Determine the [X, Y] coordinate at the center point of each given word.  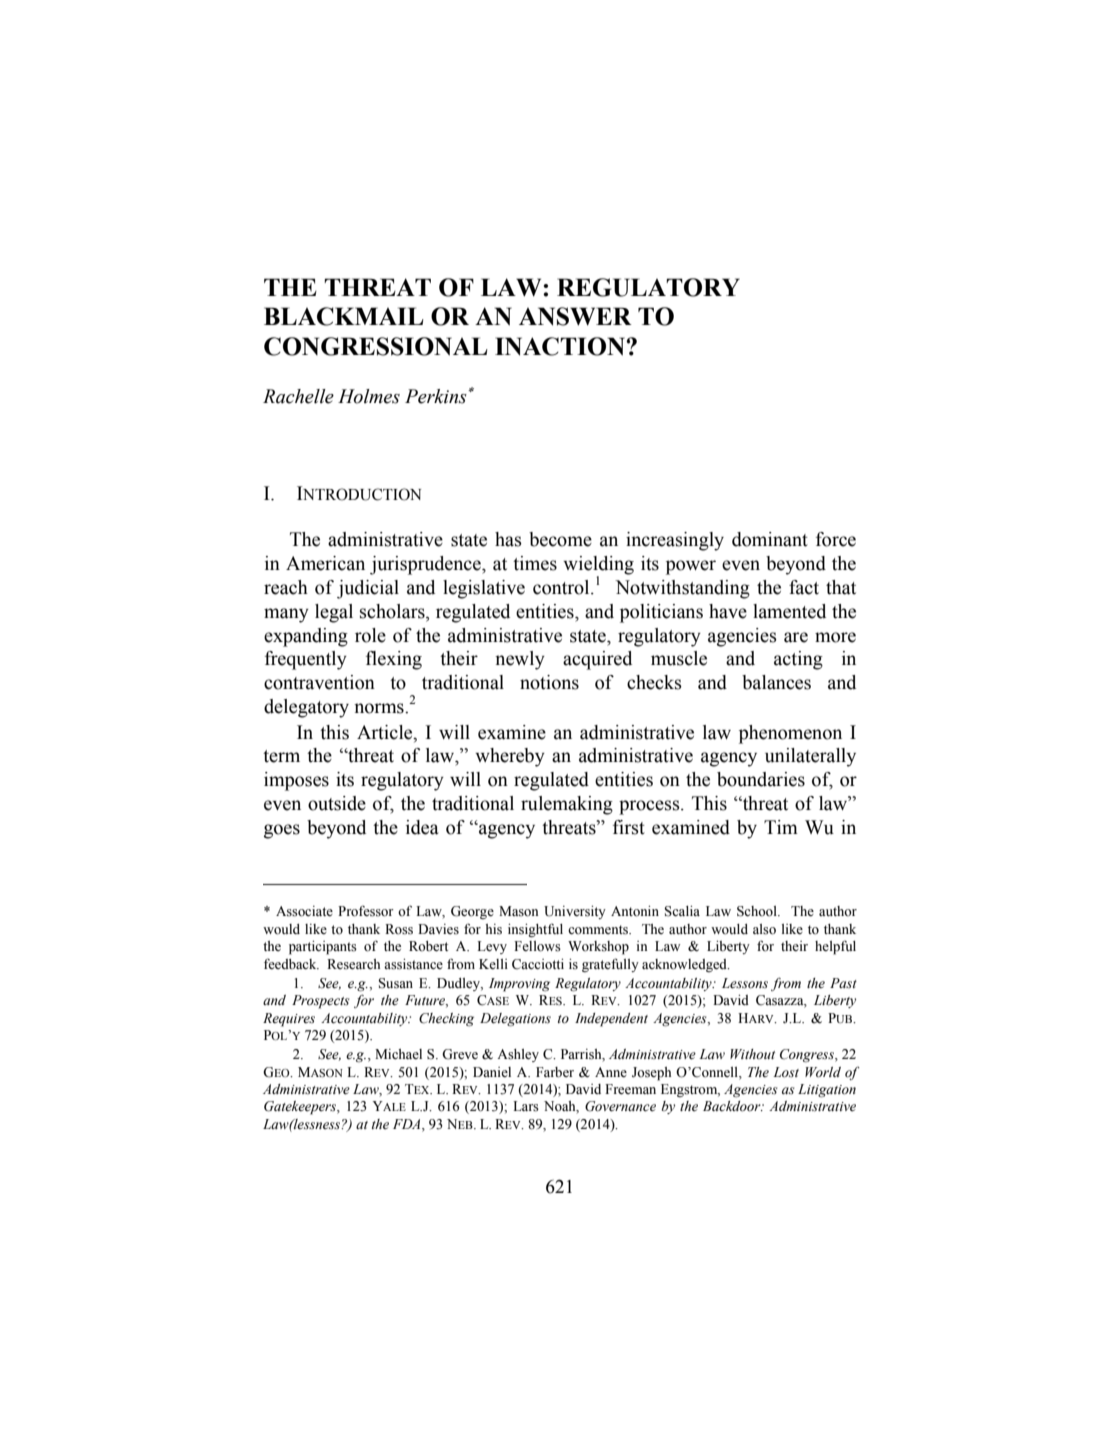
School [758, 911]
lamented [789, 611]
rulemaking [567, 805]
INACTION [561, 346]
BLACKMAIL [344, 316]
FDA [408, 1124]
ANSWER [575, 316]
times [535, 563]
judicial [368, 589]
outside [337, 803]
